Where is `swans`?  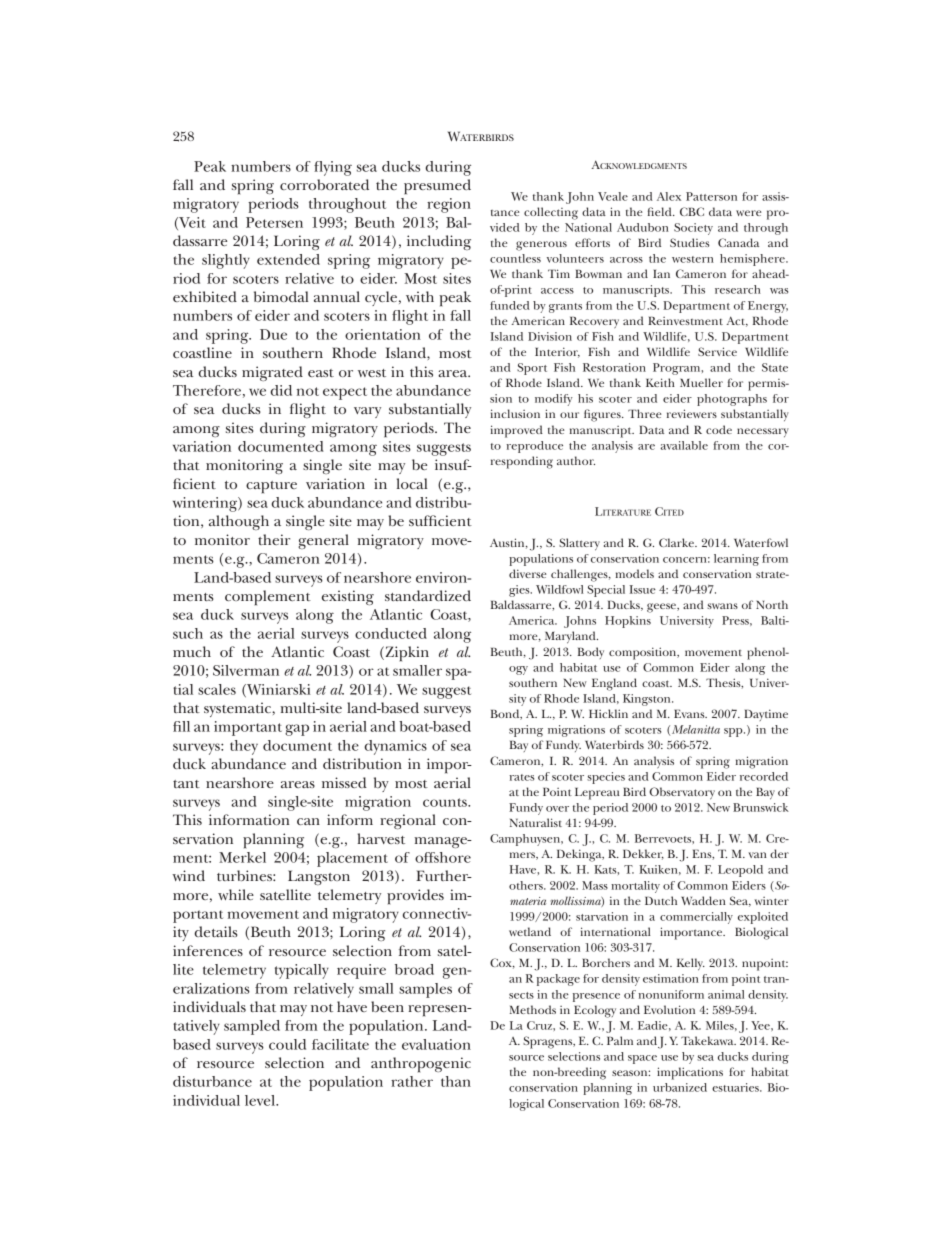 swans is located at coordinates (722, 606).
